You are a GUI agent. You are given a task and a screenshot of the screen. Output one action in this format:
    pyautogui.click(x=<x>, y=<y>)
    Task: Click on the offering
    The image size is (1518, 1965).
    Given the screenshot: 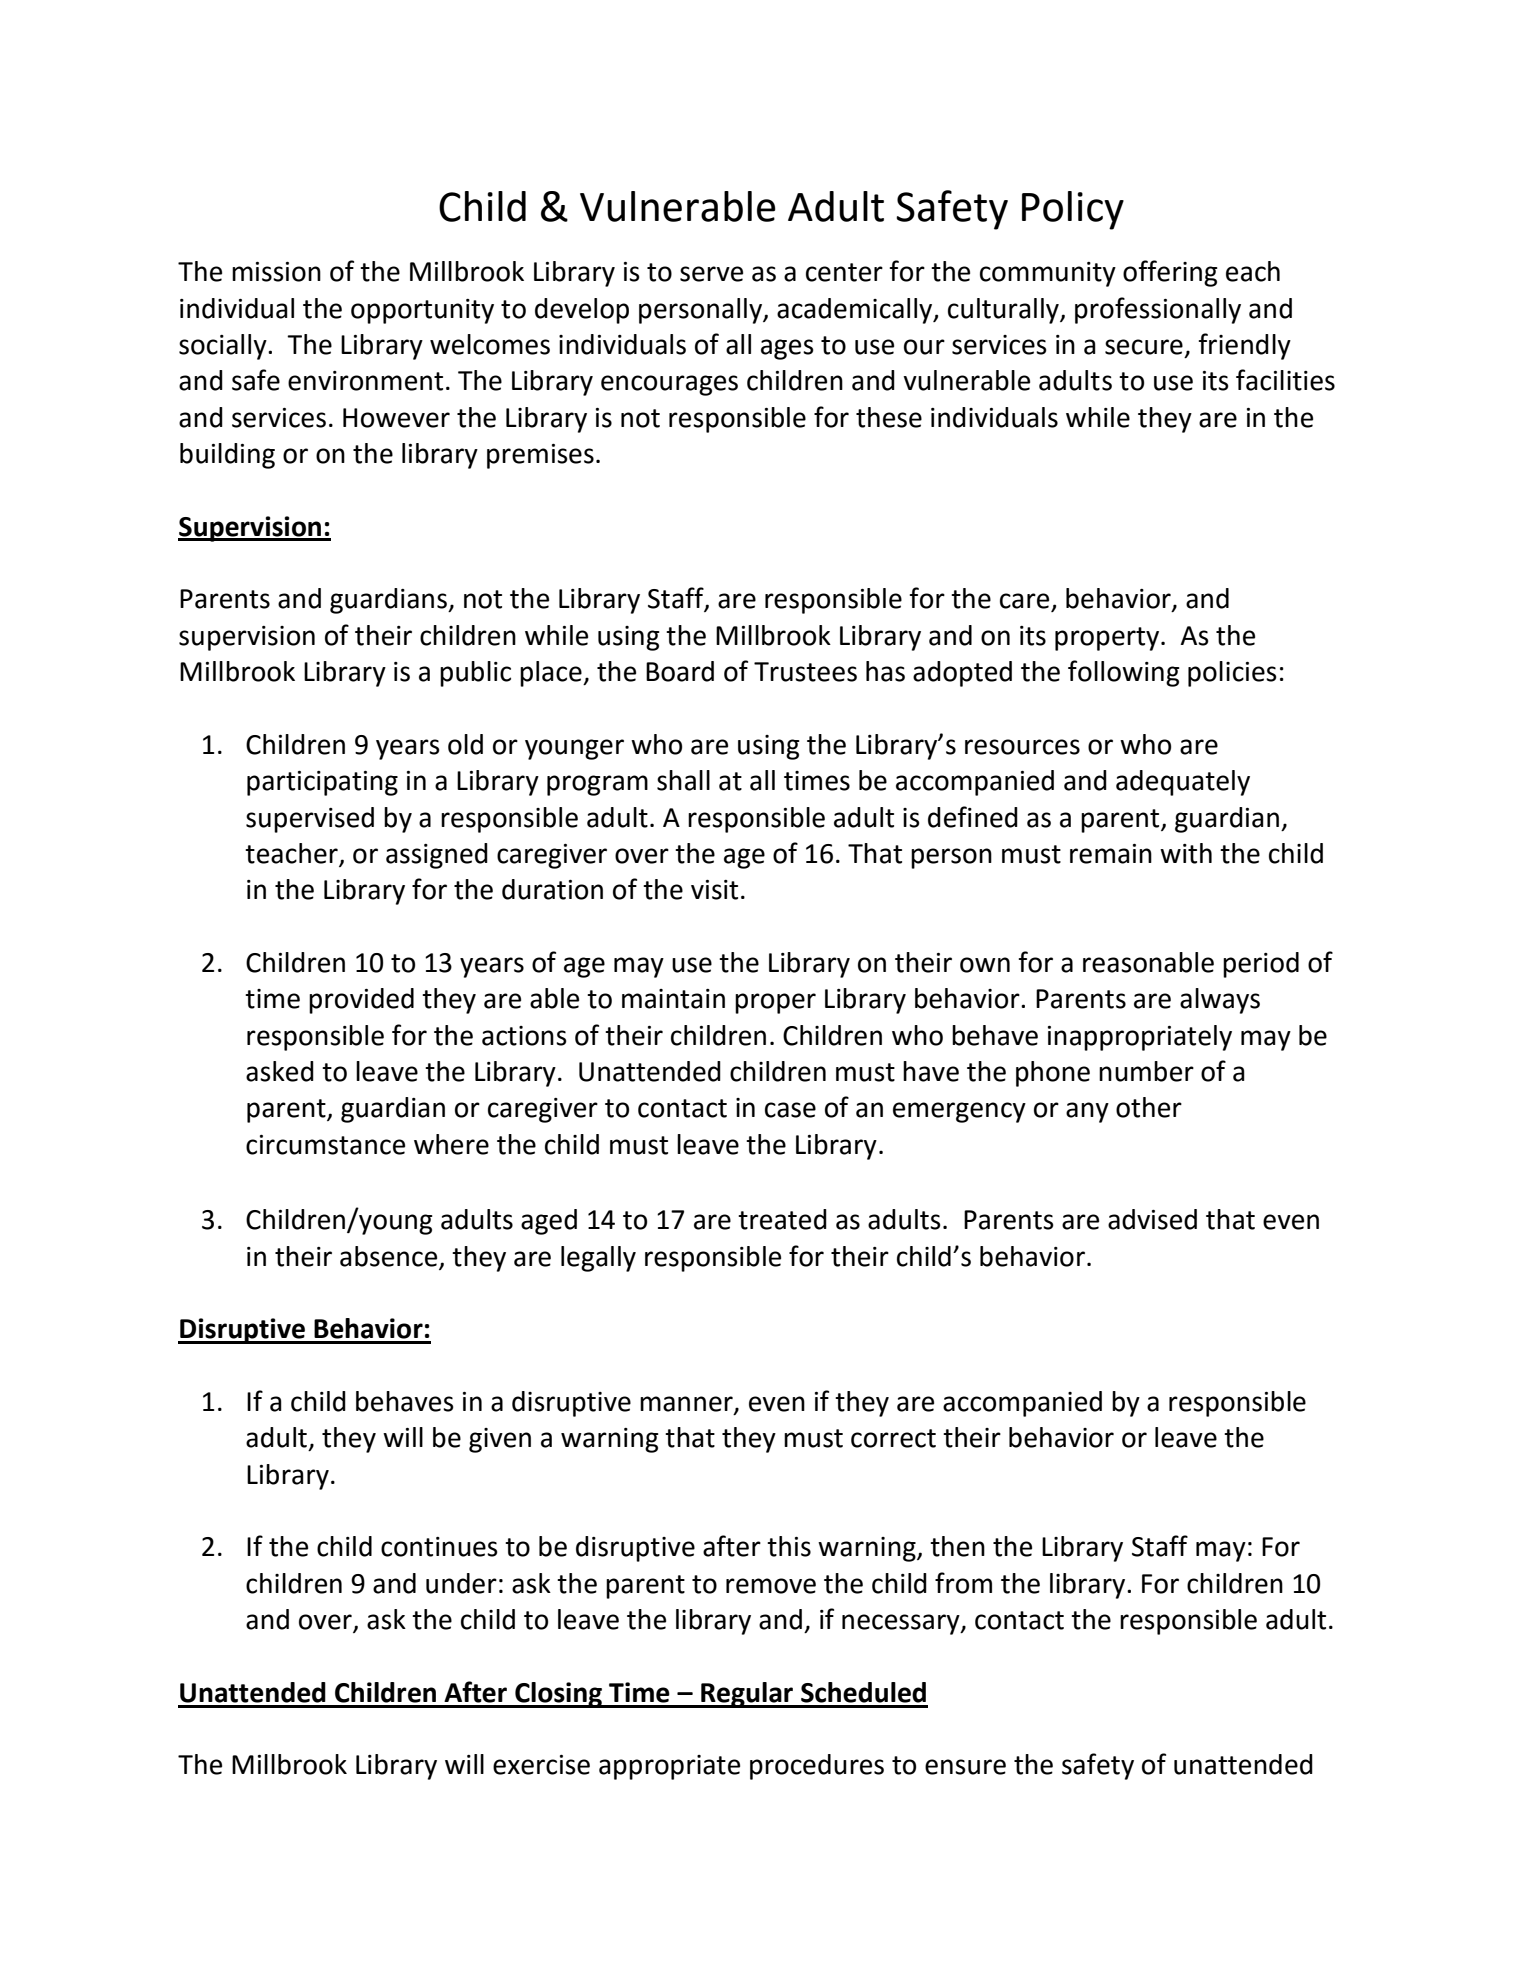 What is the action you would take?
    pyautogui.click(x=1170, y=273)
